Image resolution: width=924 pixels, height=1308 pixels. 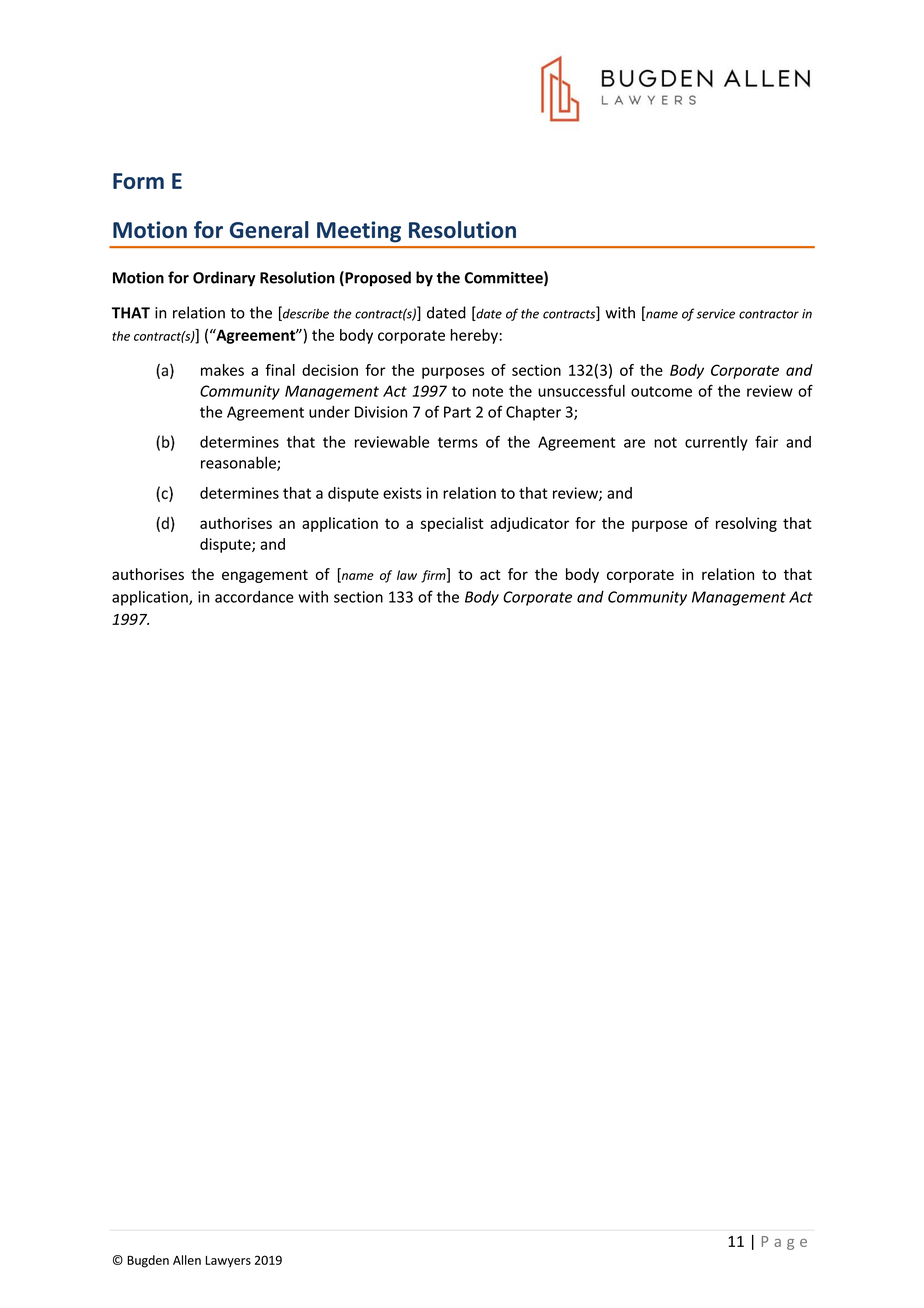 I want to click on Allen, so click(x=187, y=1260).
